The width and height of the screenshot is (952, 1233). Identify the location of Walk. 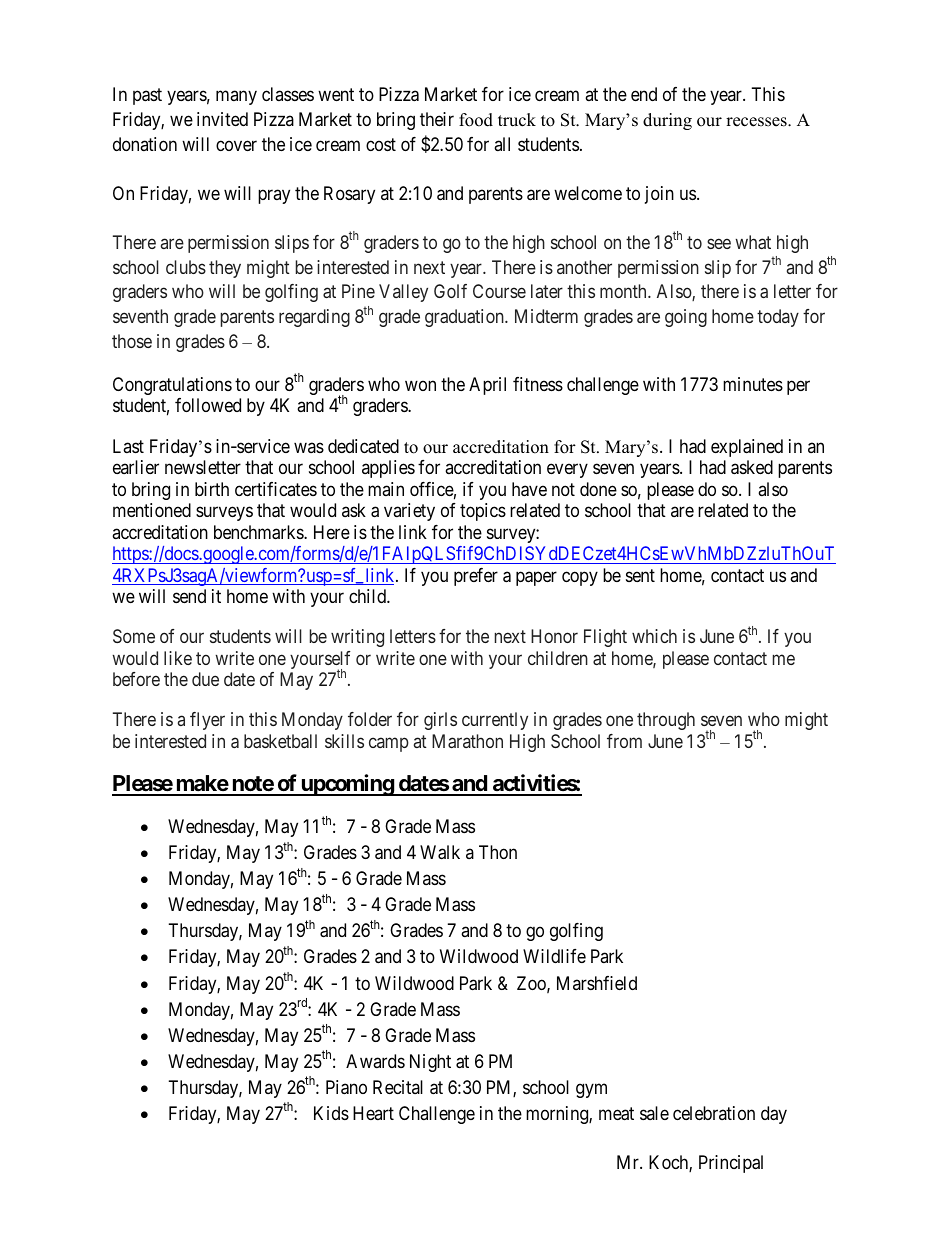
(440, 852).
